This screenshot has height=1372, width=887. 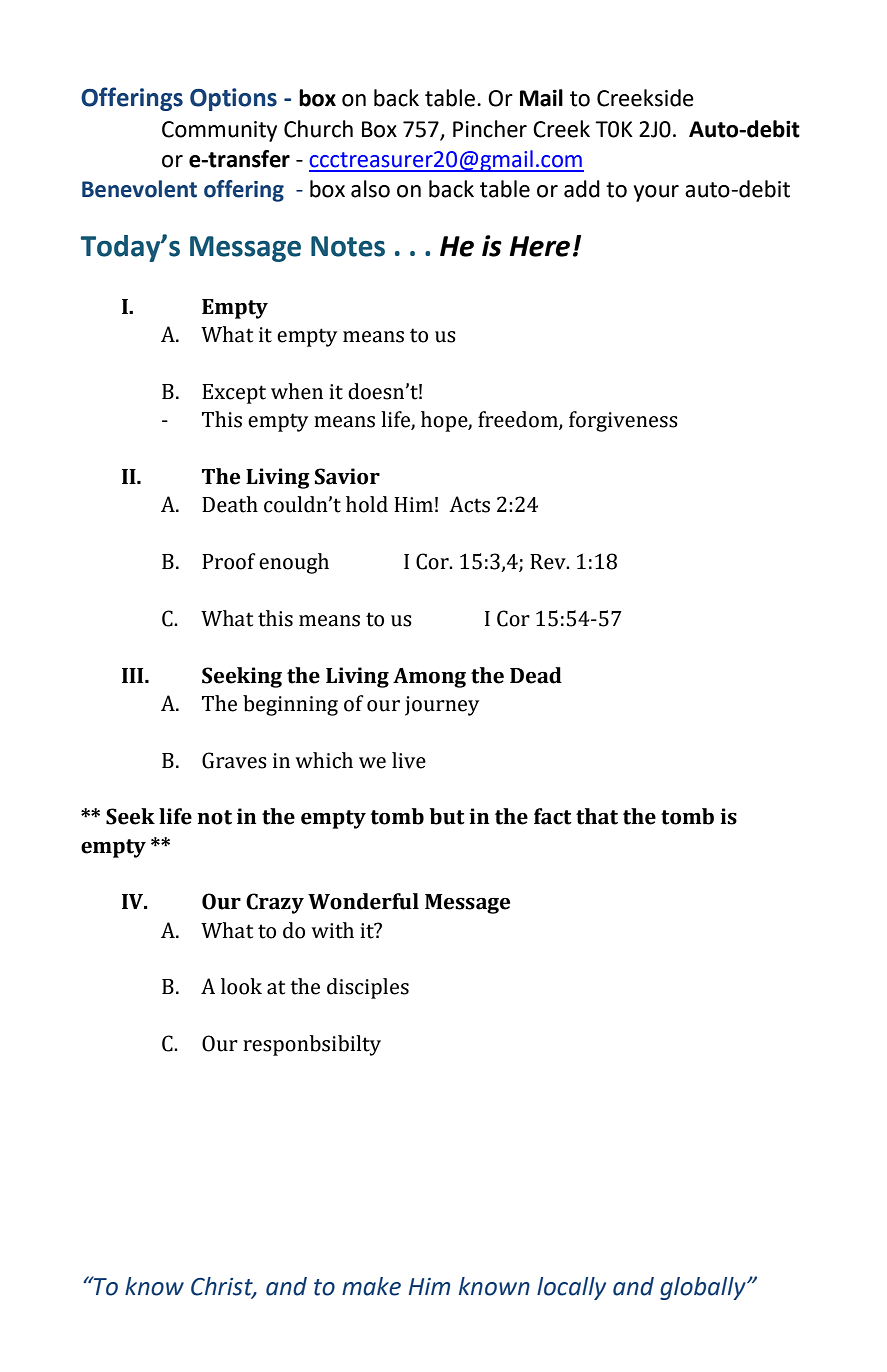 I want to click on Community, so click(x=219, y=131).
